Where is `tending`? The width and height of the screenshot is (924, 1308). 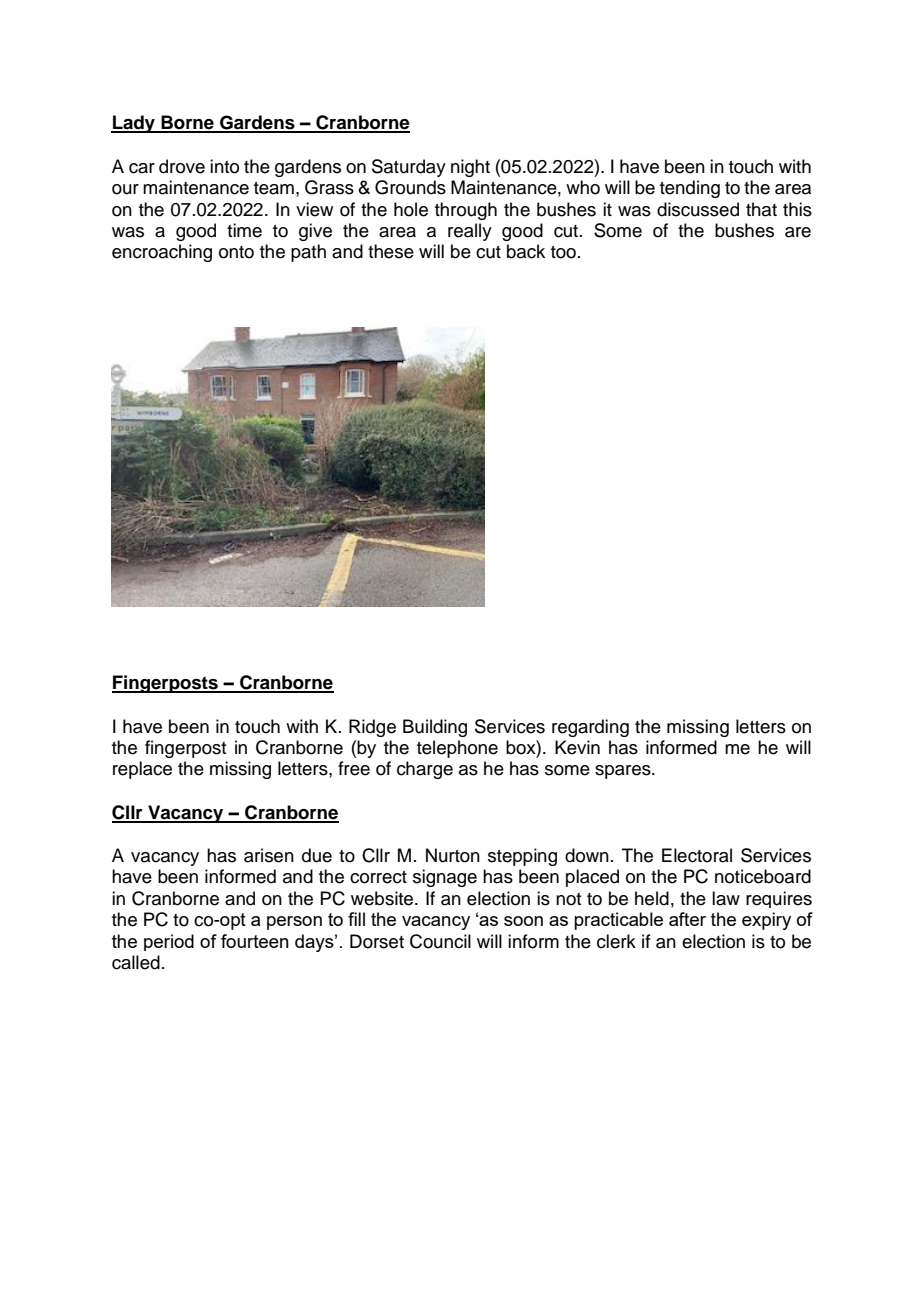
tending is located at coordinates (690, 189).
